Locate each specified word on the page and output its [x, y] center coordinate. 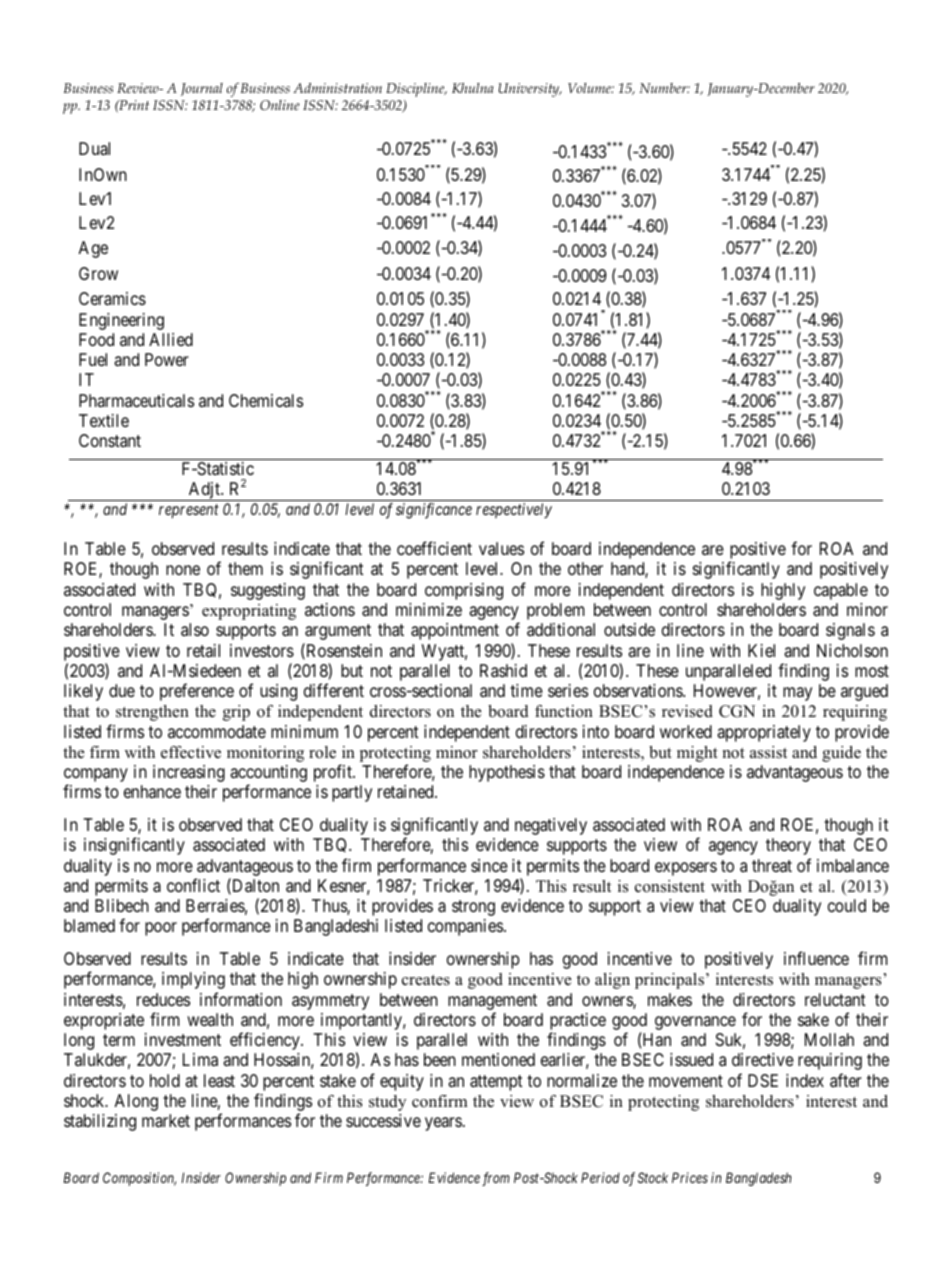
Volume [591, 88]
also [195, 629]
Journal [202, 89]
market [166, 1121]
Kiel [761, 650]
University [530, 90]
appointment [455, 631]
